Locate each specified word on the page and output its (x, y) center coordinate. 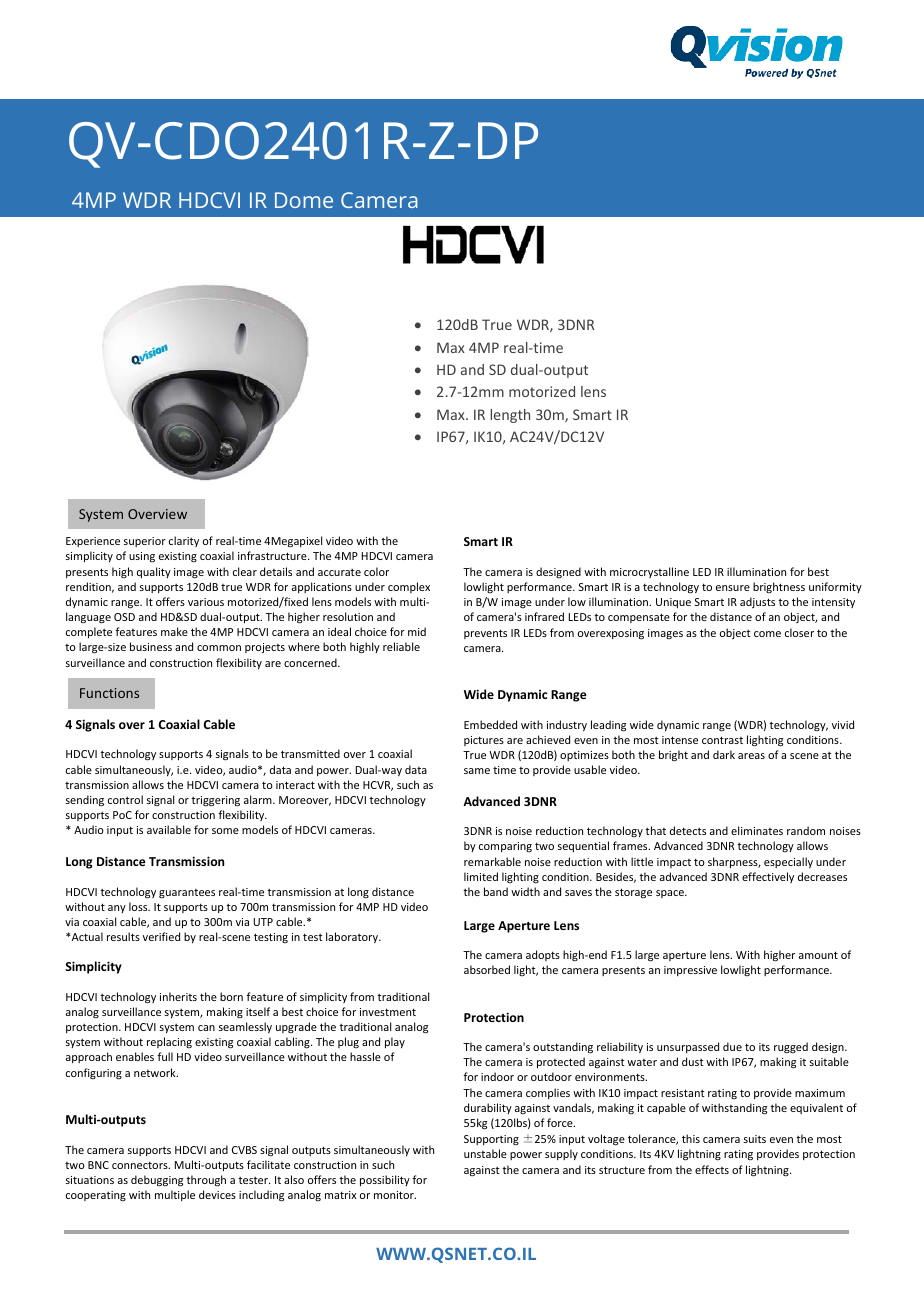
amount (818, 955)
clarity (184, 541)
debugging (157, 1181)
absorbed (487, 969)
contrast (722, 740)
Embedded (490, 724)
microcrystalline (649, 572)
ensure (733, 588)
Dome (304, 200)
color (376, 571)
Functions (109, 693)
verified (161, 936)
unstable (485, 1153)
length (510, 416)
